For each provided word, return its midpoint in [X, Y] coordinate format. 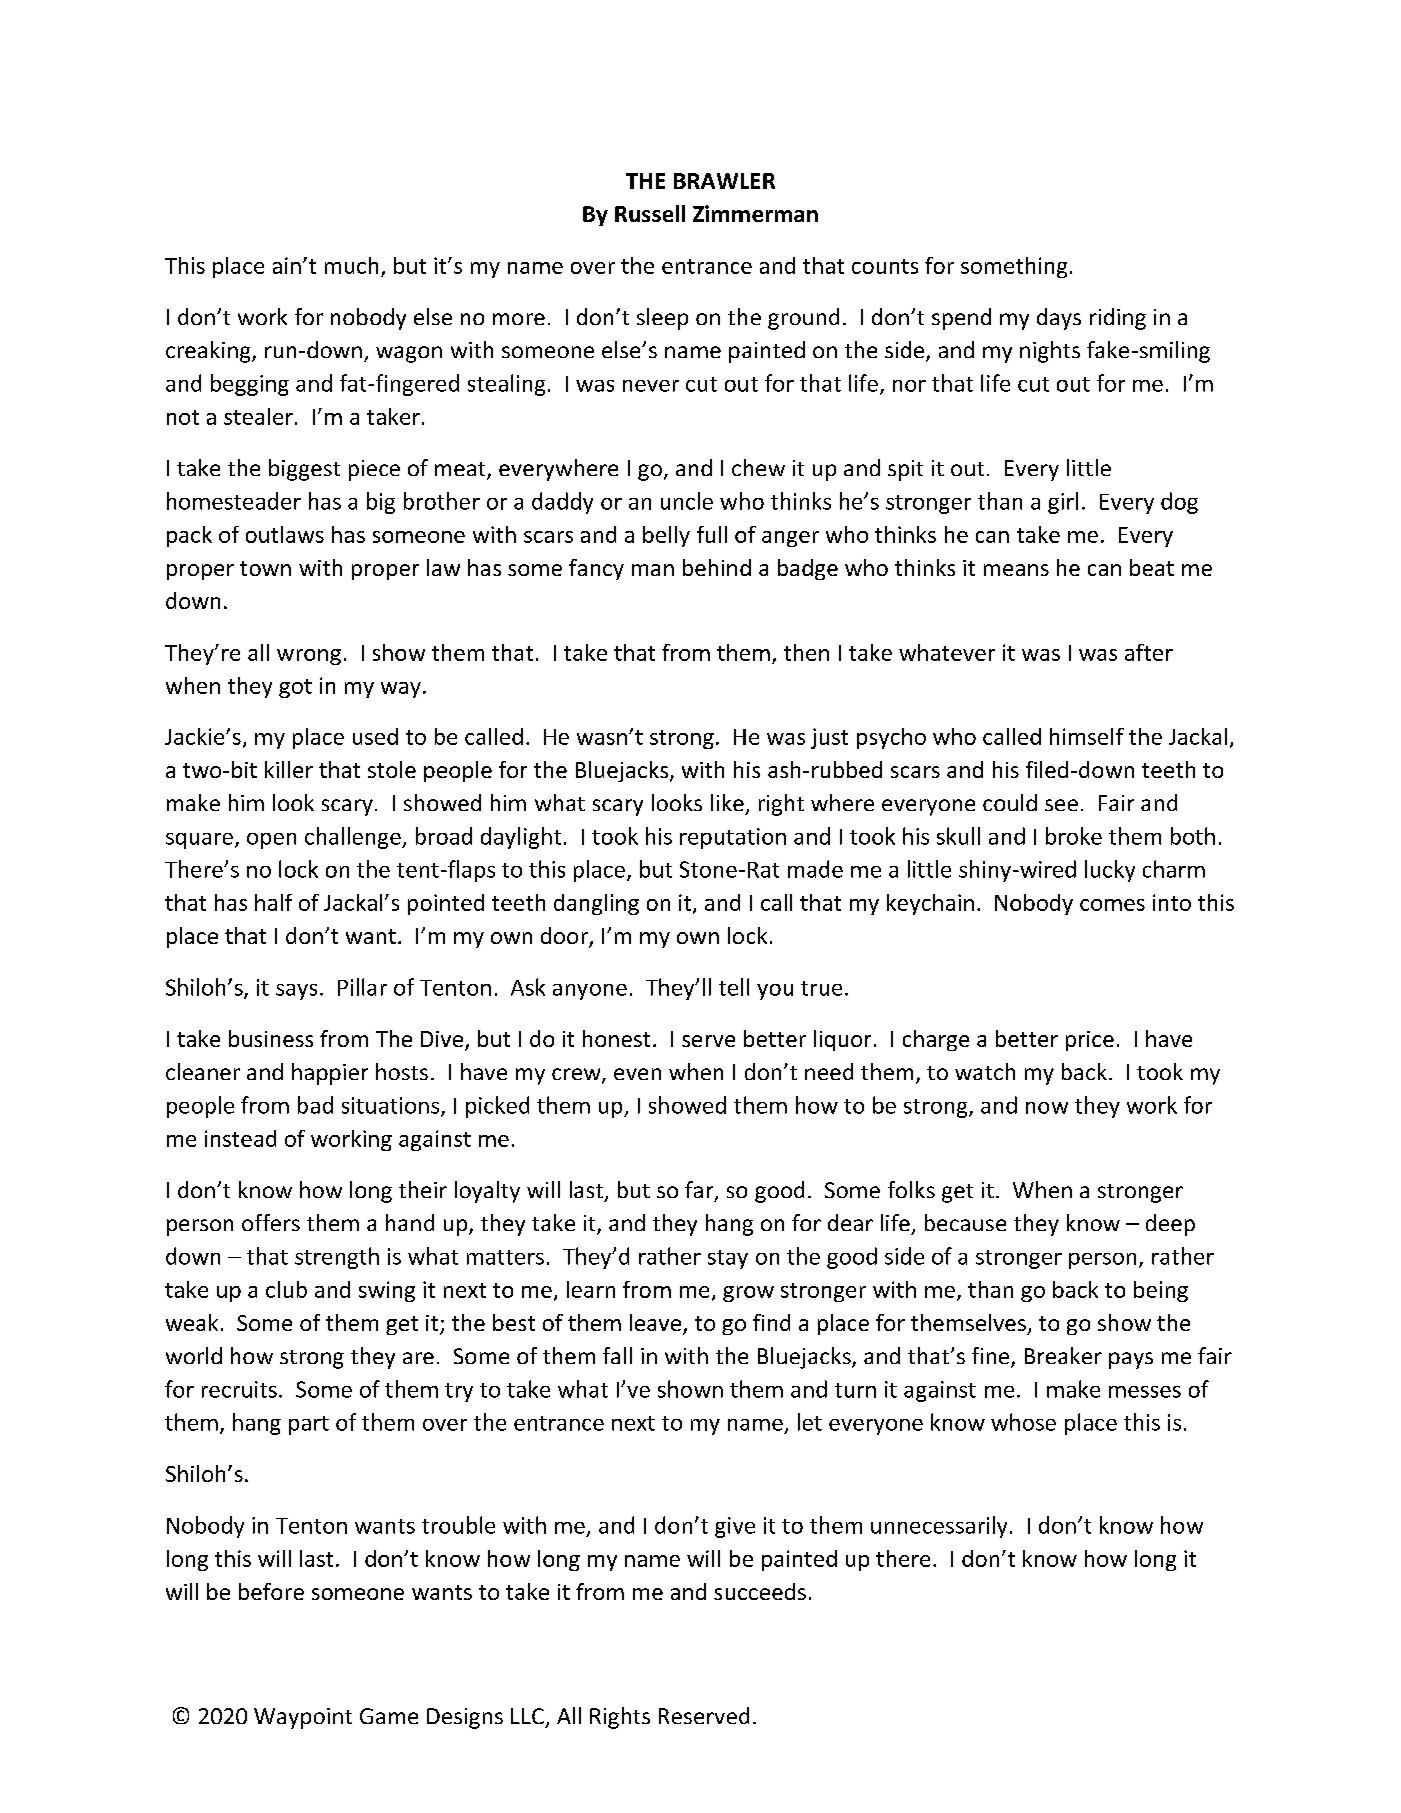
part [309, 1425]
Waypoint [303, 1718]
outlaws [285, 534]
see [1061, 805]
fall [617, 1355]
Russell [650, 213]
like [727, 802]
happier [330, 1074]
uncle [687, 501]
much [351, 265]
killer [289, 769]
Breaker [1063, 1355]
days [1059, 319]
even [637, 1074]
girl [1063, 503]
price [1090, 1041]
